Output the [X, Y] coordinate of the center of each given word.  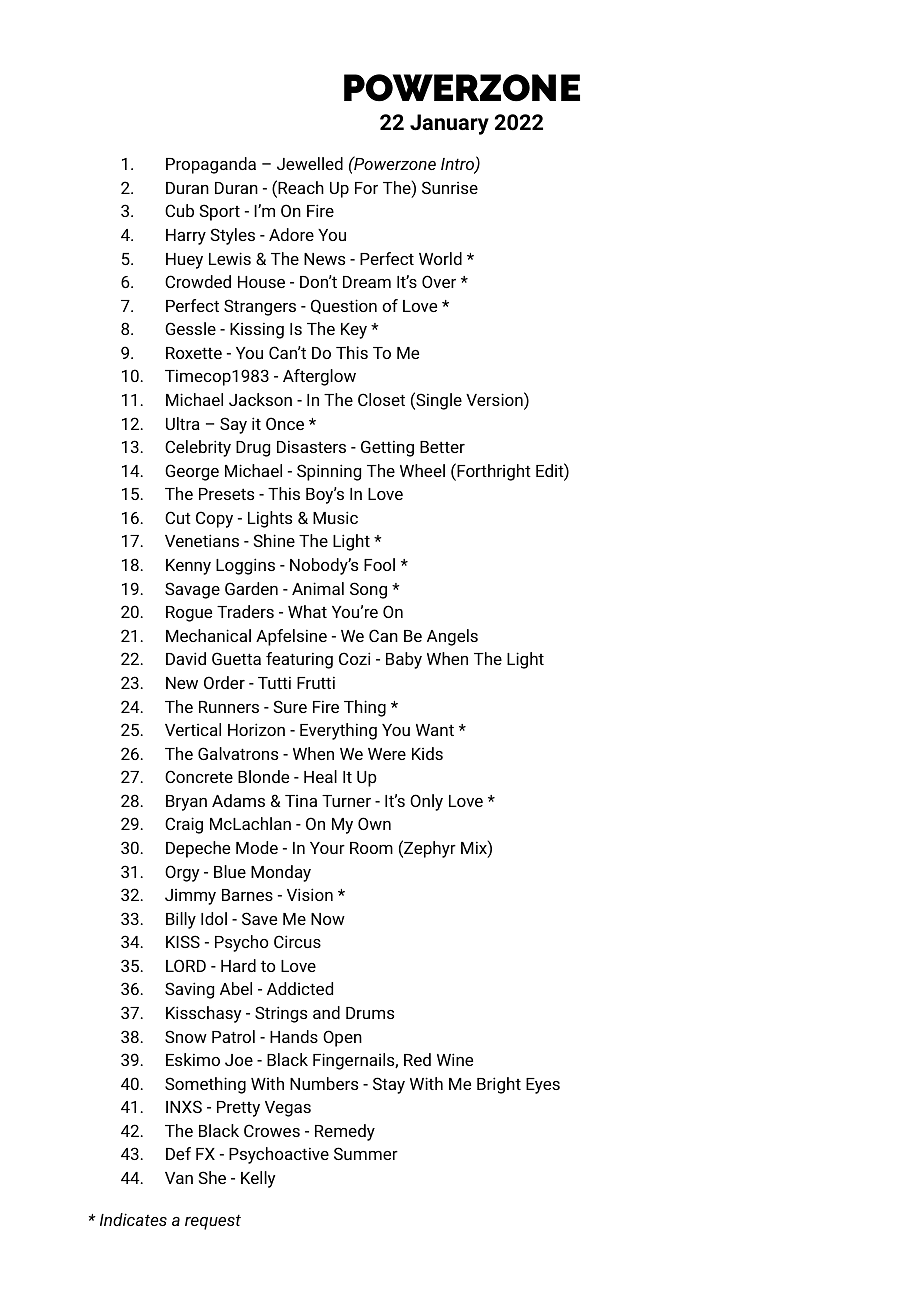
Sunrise [450, 187]
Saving [189, 990]
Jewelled [310, 163]
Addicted [300, 988]
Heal [320, 776]
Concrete [199, 776]
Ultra [183, 423]
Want [435, 730]
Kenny [188, 567]
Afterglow [319, 377]
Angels [452, 637]
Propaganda [211, 165]
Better [442, 447]
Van [179, 1178]
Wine [455, 1059]
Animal [318, 588]
